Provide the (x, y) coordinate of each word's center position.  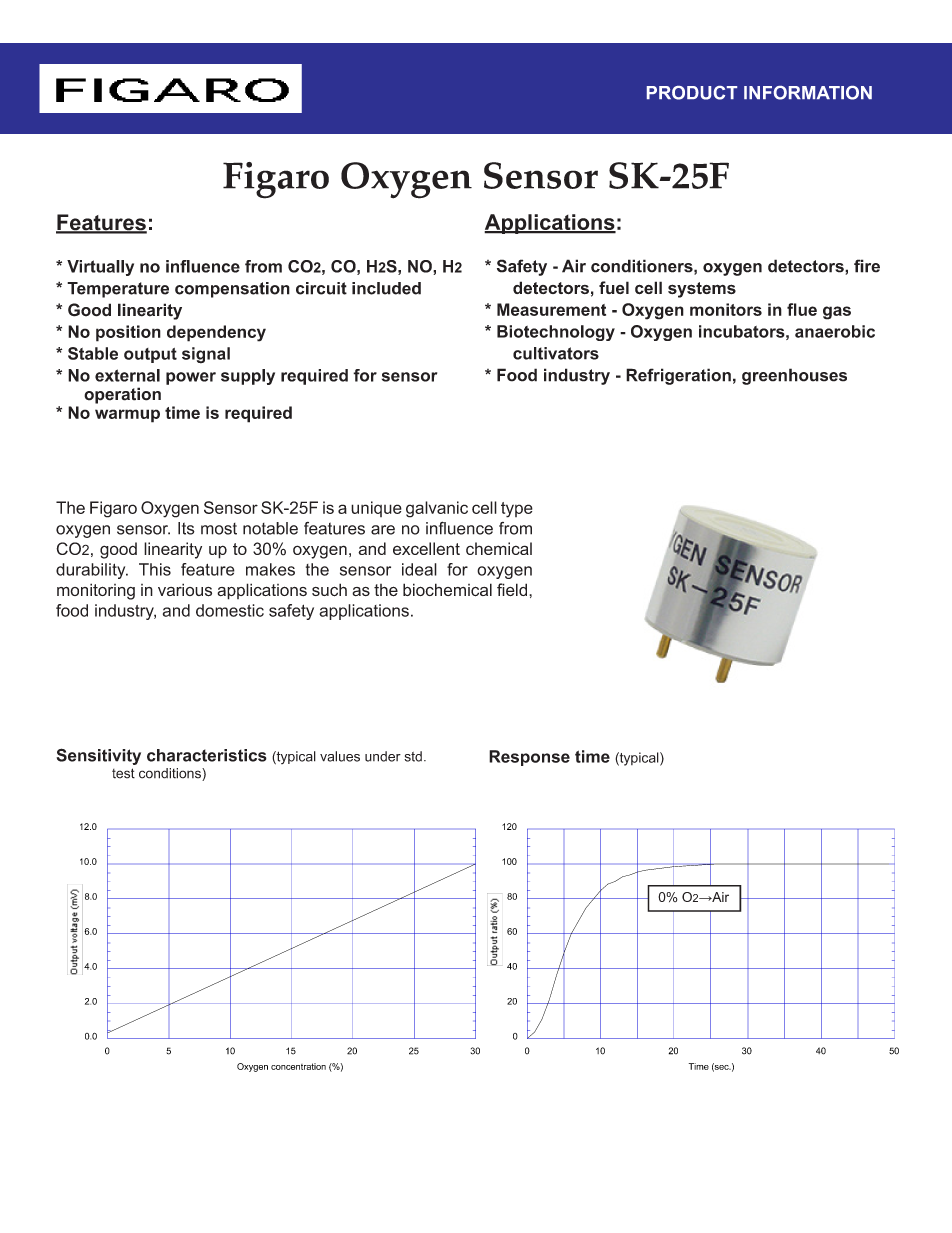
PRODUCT (692, 93)
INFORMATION (808, 93)
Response (529, 758)
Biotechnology (556, 333)
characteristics (207, 755)
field (513, 589)
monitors (726, 309)
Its (186, 528)
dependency (216, 333)
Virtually (100, 268)
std (413, 756)
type (517, 510)
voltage (123, 973)
